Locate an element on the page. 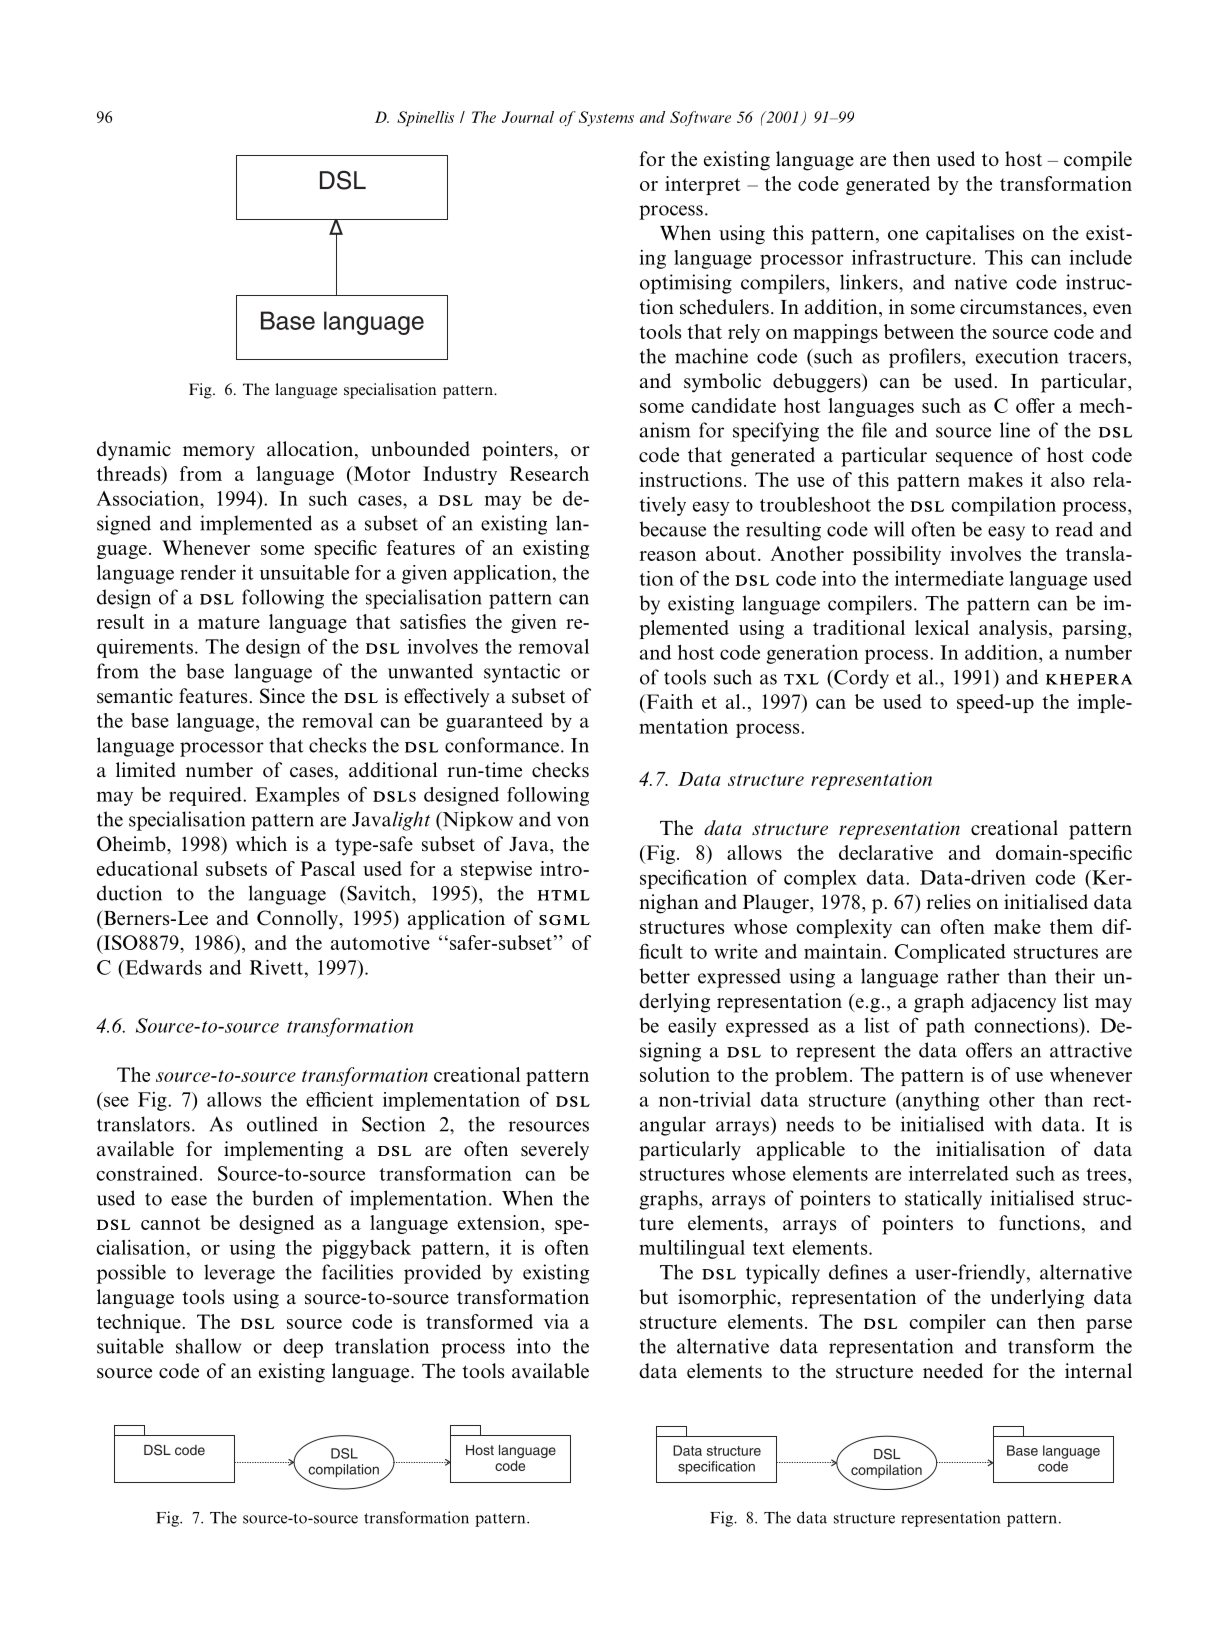  shallow is located at coordinates (208, 1346).
